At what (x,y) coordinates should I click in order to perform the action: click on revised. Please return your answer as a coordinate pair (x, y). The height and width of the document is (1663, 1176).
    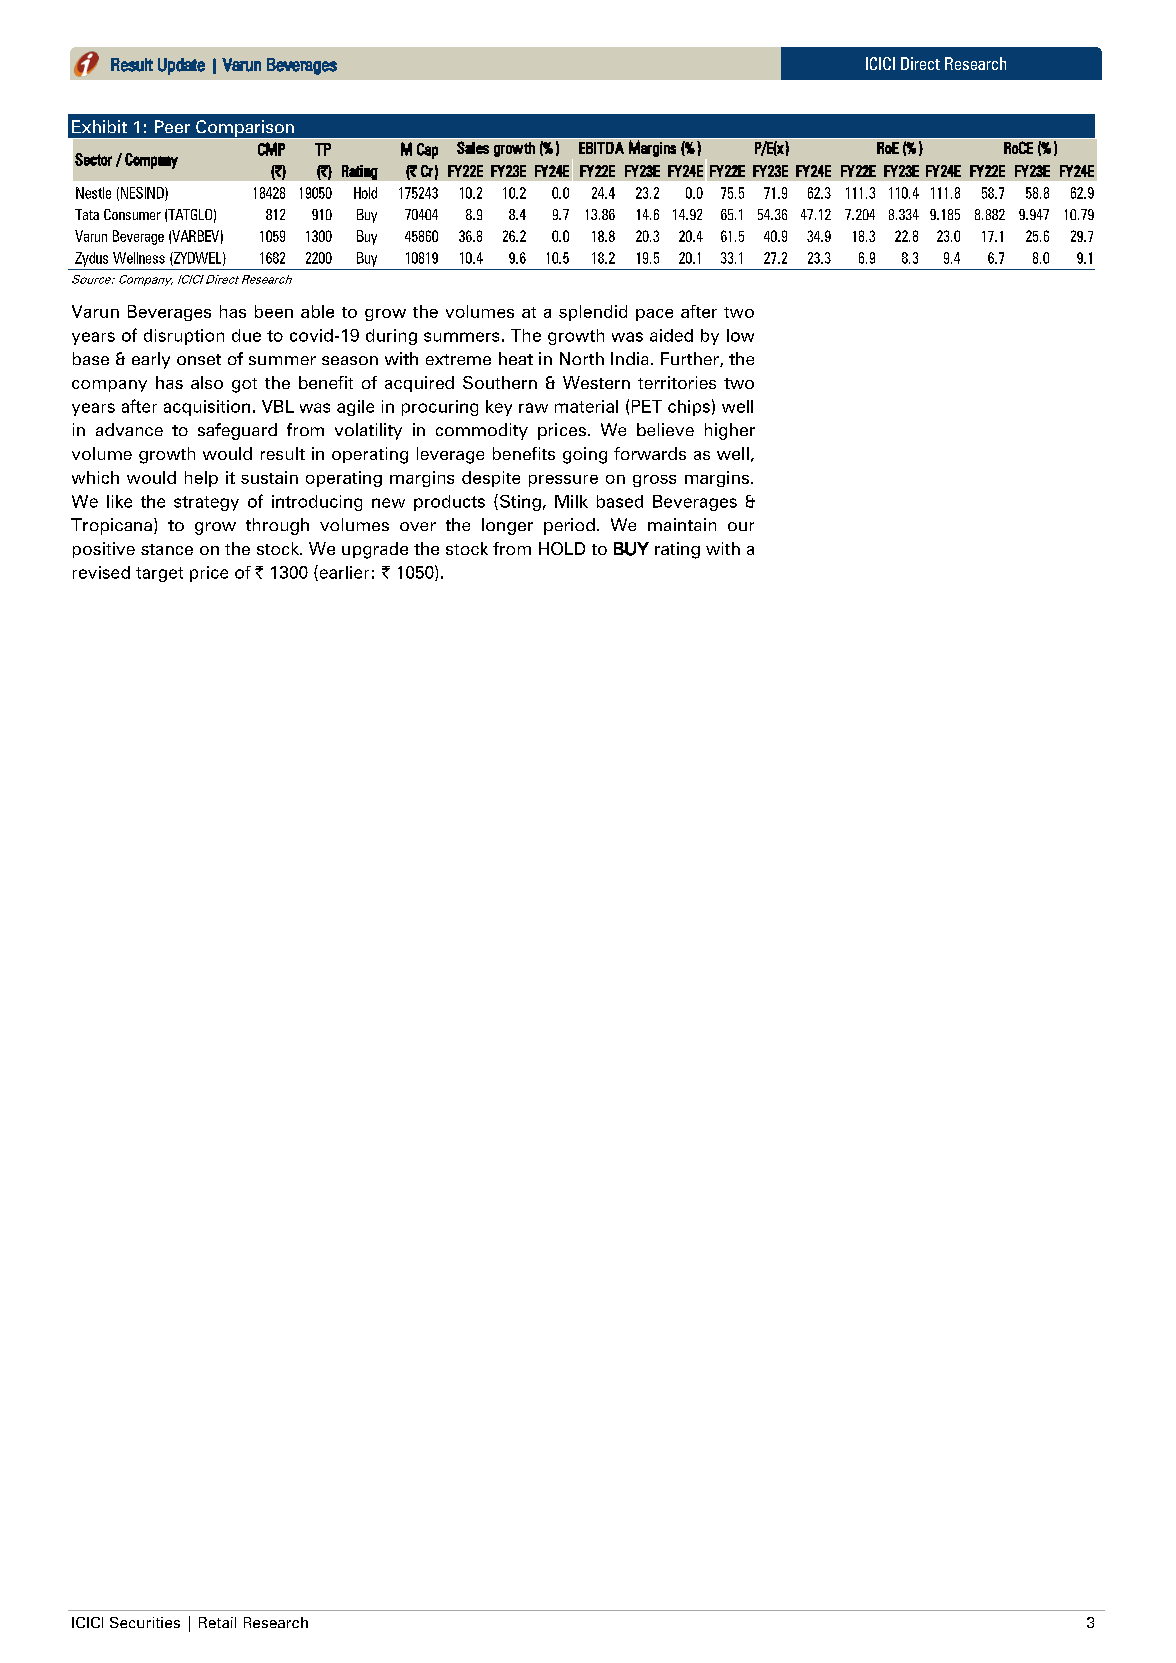
    Looking at the image, I should click on (101, 572).
